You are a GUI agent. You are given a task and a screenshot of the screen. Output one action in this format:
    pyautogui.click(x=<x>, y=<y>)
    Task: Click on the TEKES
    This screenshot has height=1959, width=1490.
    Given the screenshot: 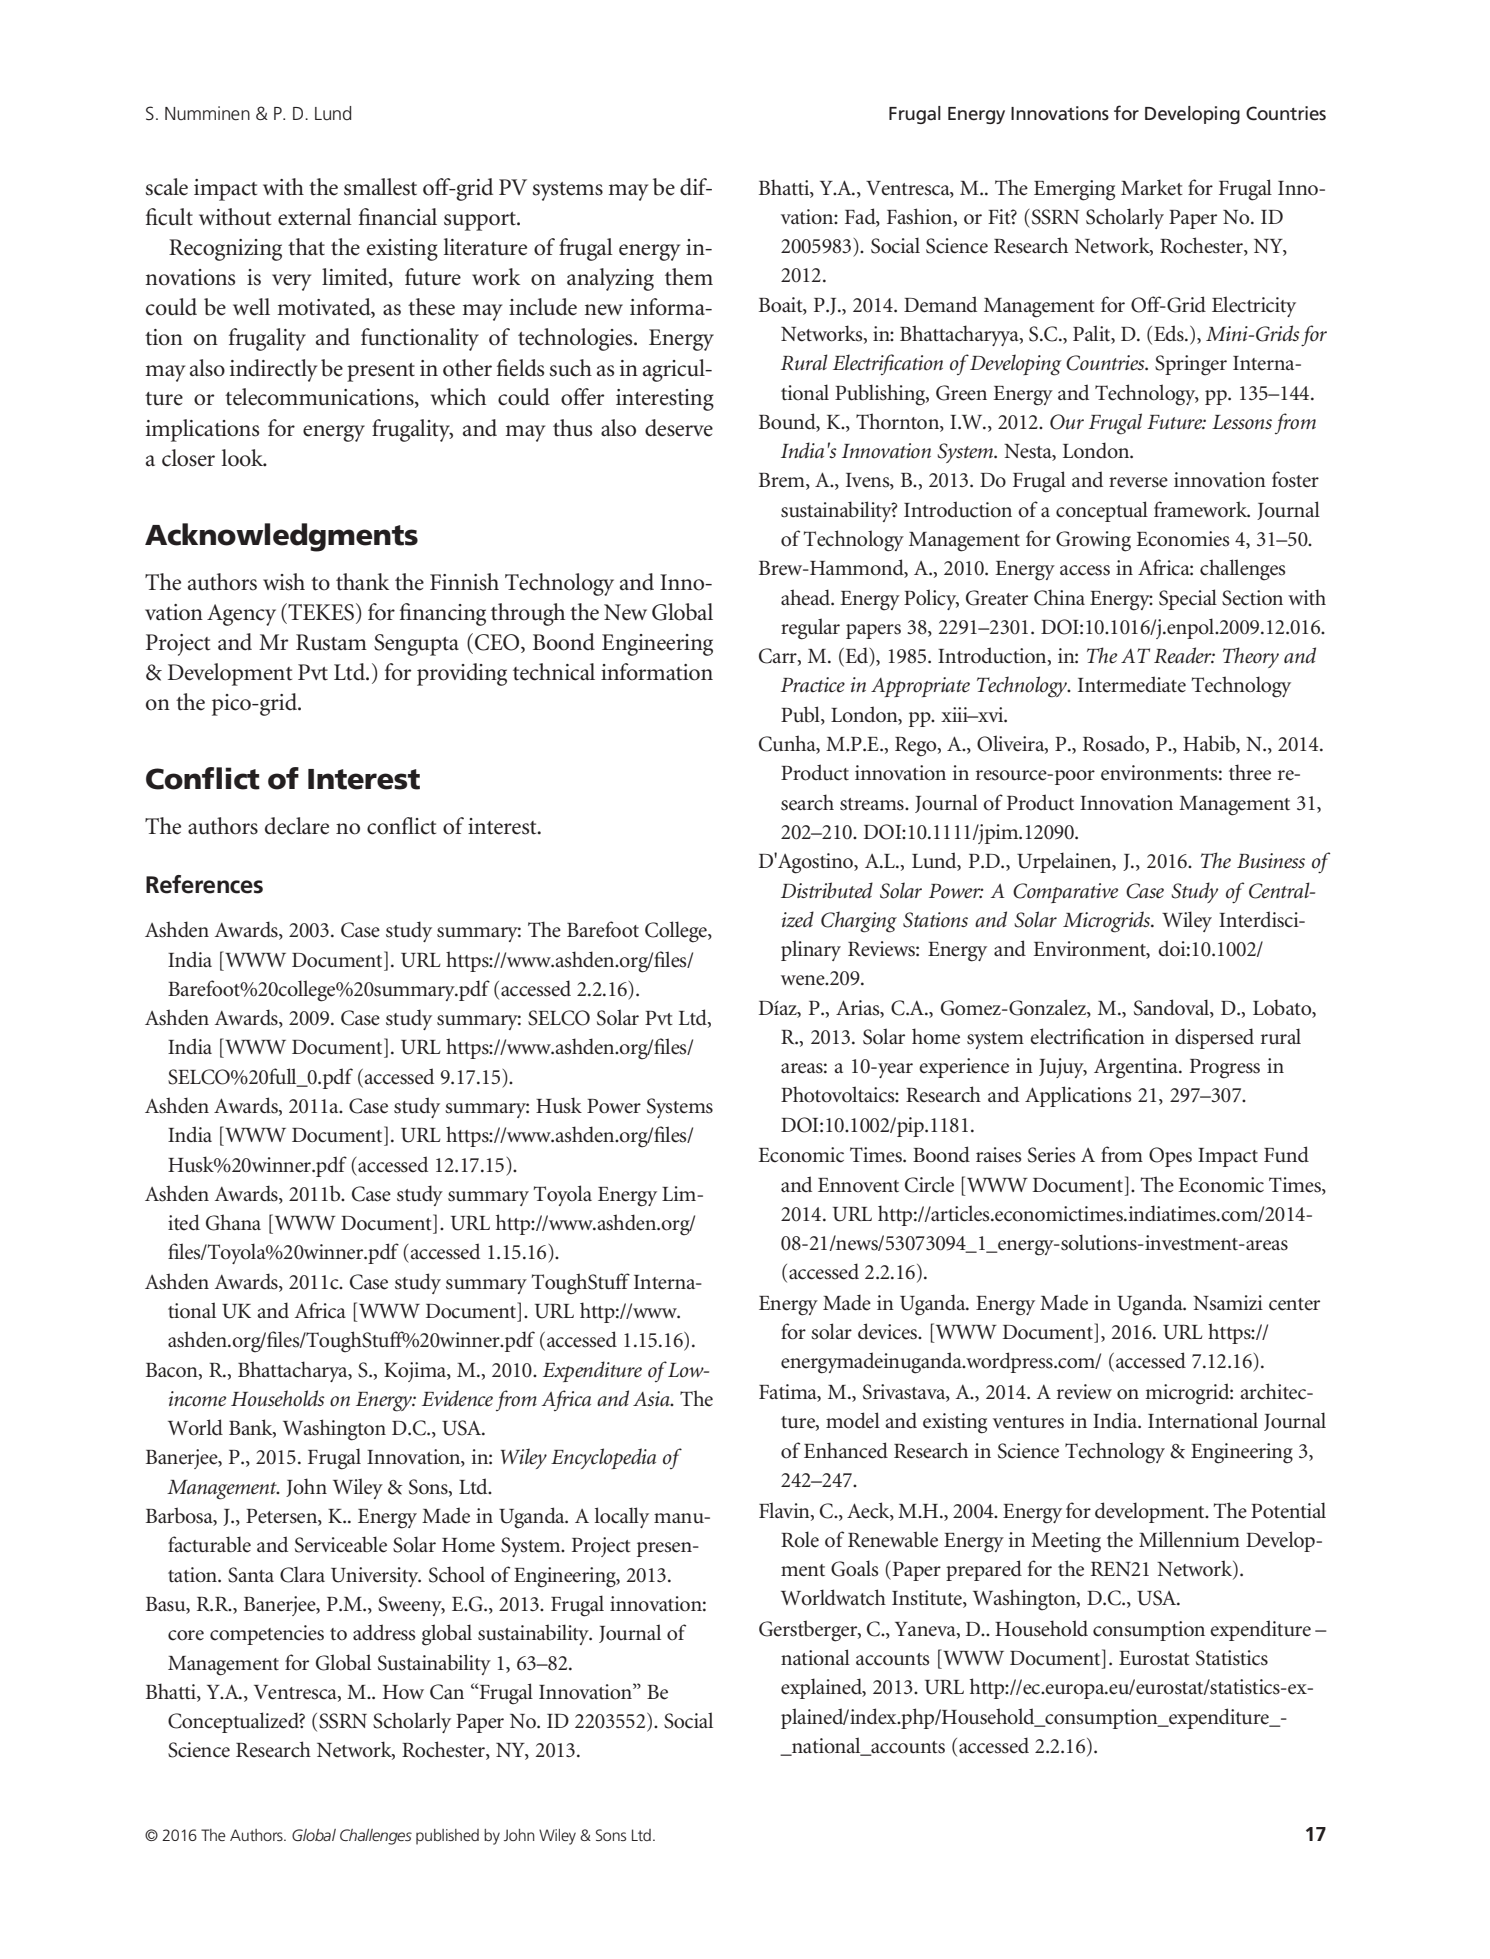 What is the action you would take?
    pyautogui.click(x=320, y=612)
